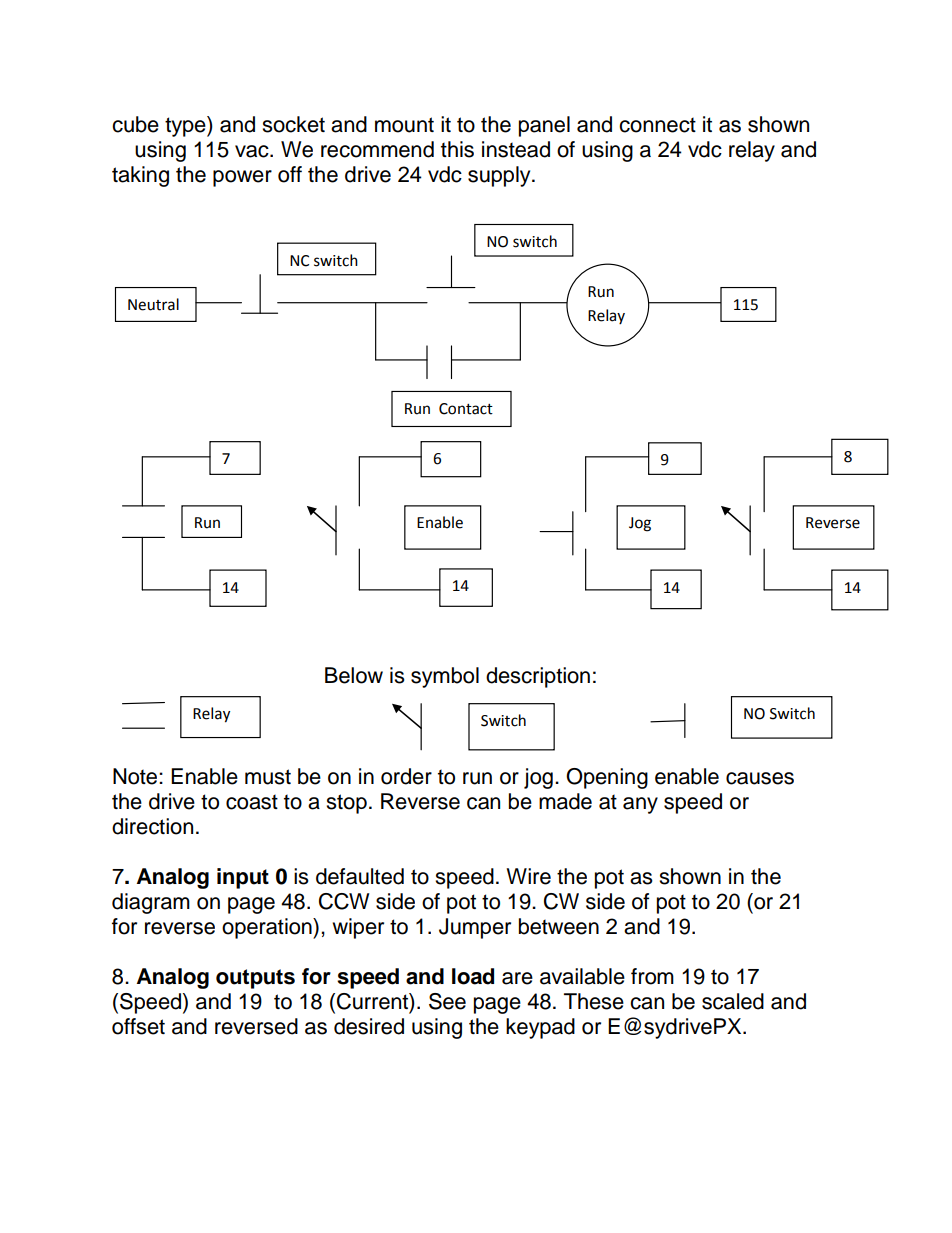  What do you see at coordinates (445, 677) in the page?
I see `symbol` at bounding box center [445, 677].
